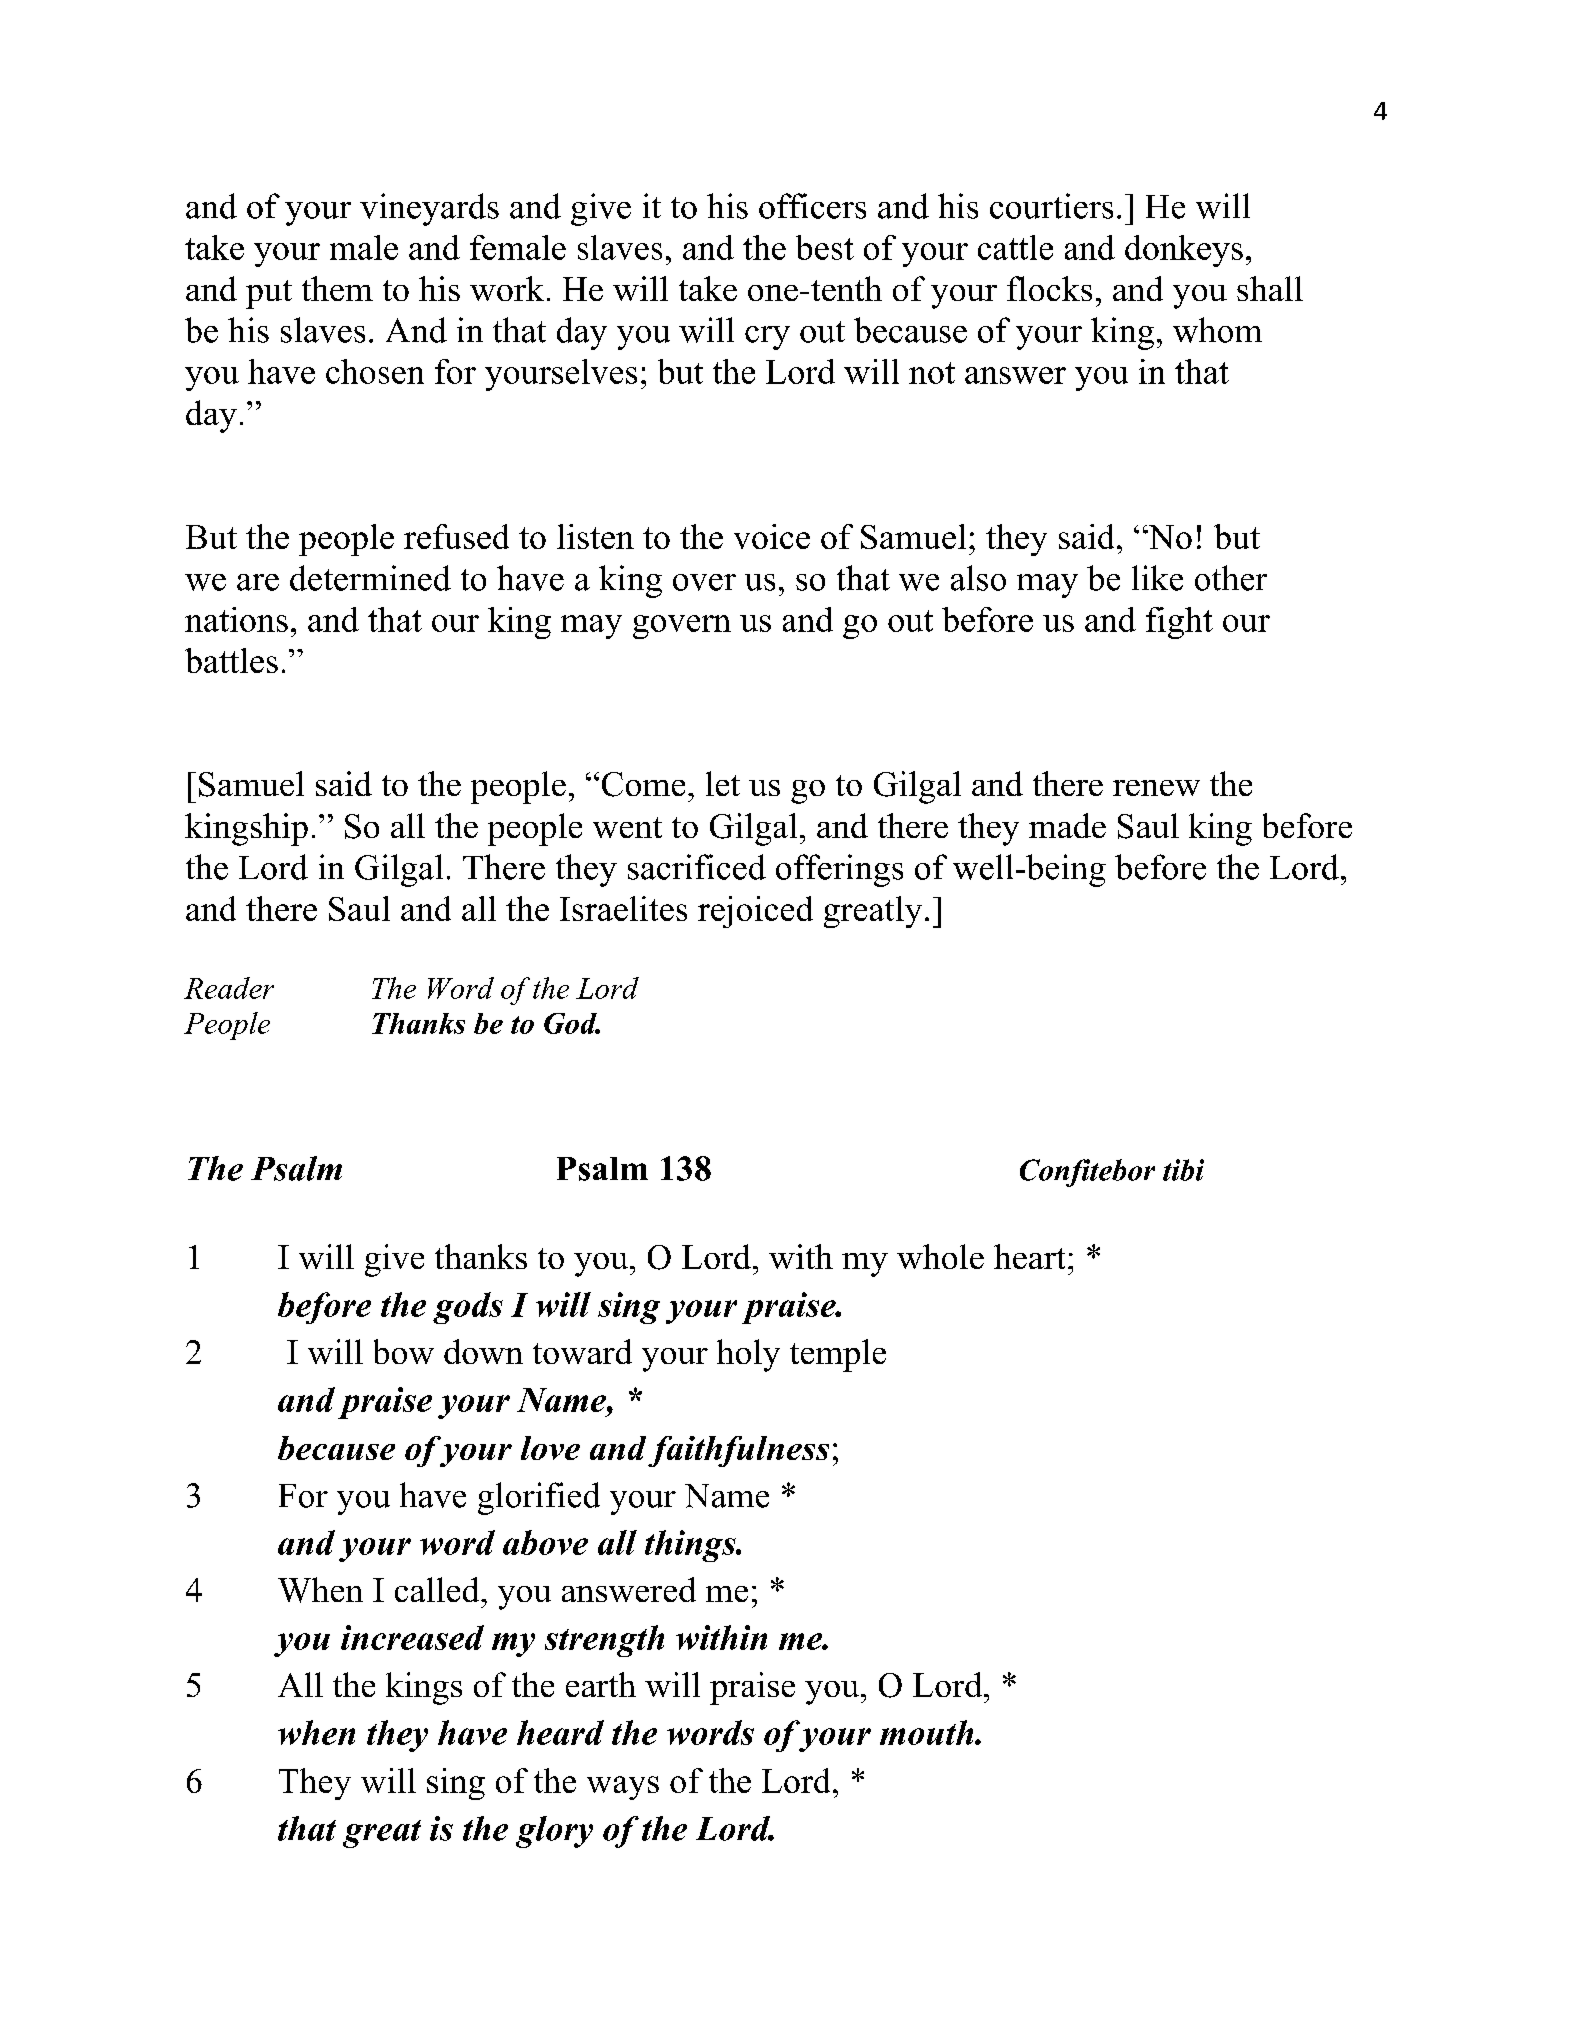  Describe the element at coordinates (1049, 288) in the page. I see `flocks` at that location.
